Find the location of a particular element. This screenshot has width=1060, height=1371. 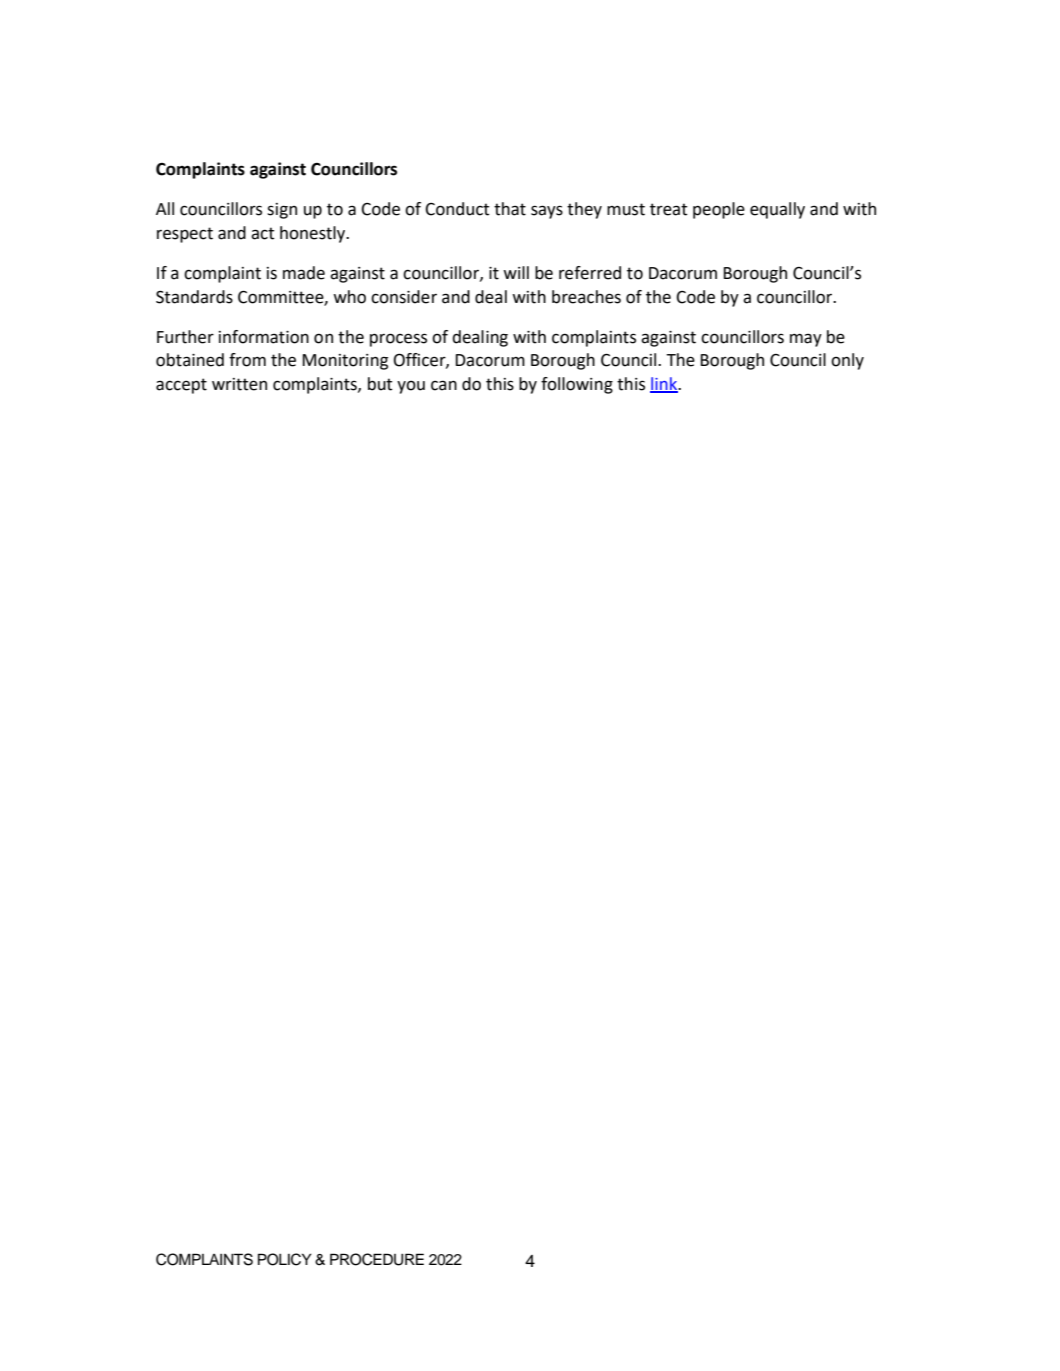

following is located at coordinates (577, 385).
